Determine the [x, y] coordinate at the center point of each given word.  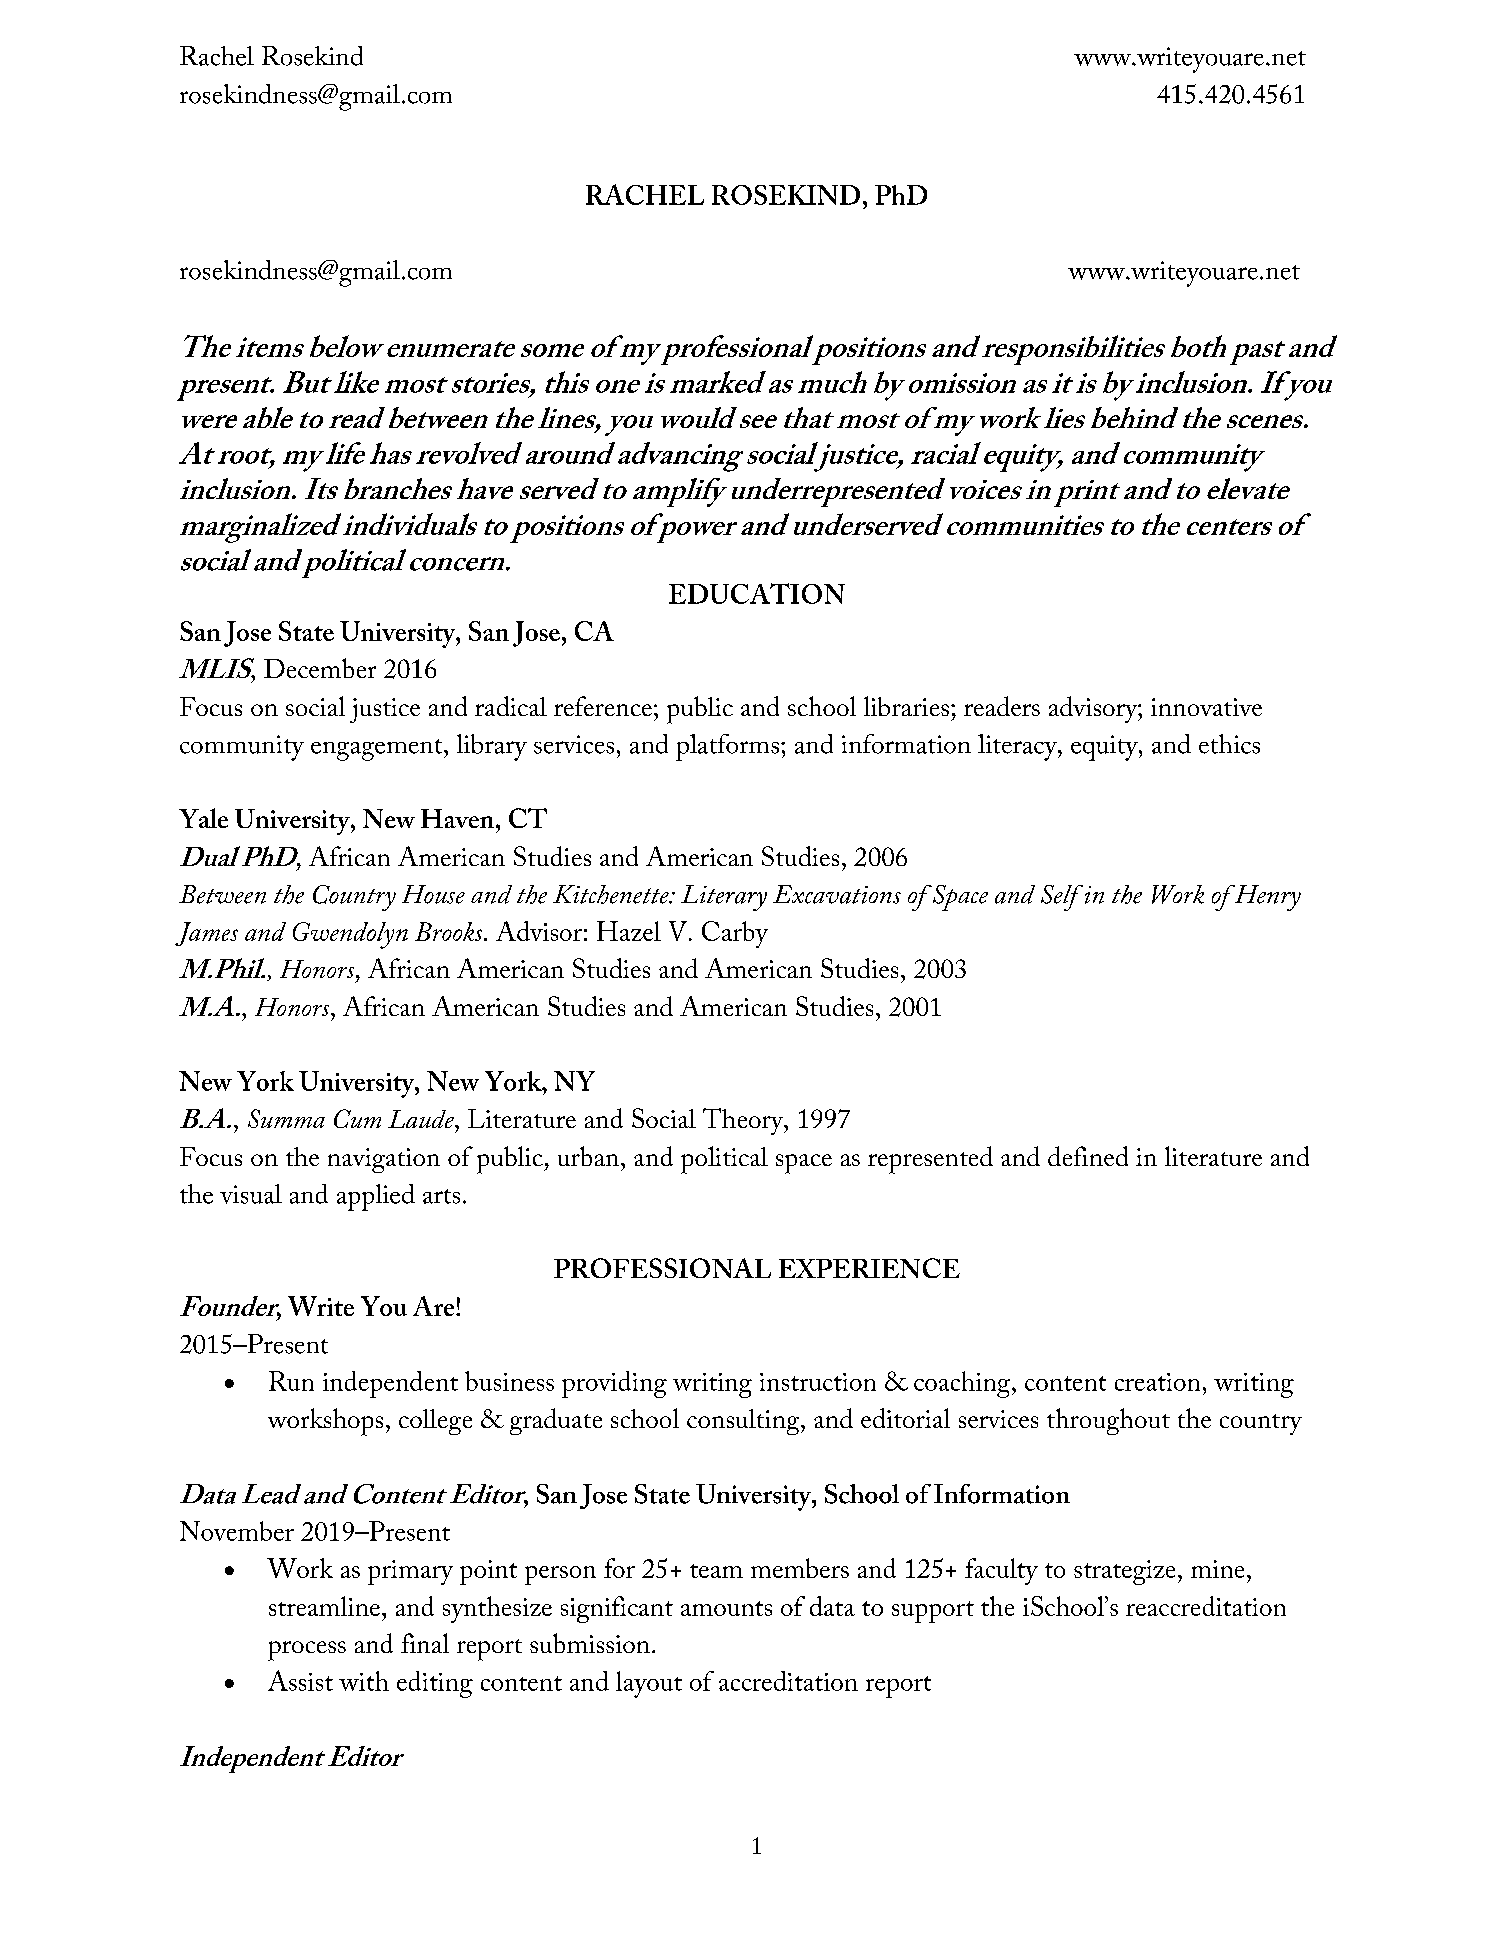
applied [376, 1197]
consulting [744, 1422]
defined [1088, 1156]
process [307, 1651]
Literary [724, 898]
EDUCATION [757, 593]
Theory [744, 1121]
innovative [1206, 707]
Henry [1266, 898]
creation [1157, 1382]
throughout [1108, 1421]
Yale [203, 818]
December [320, 668]
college [435, 1422]
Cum [357, 1118]
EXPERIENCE [869, 1268]
